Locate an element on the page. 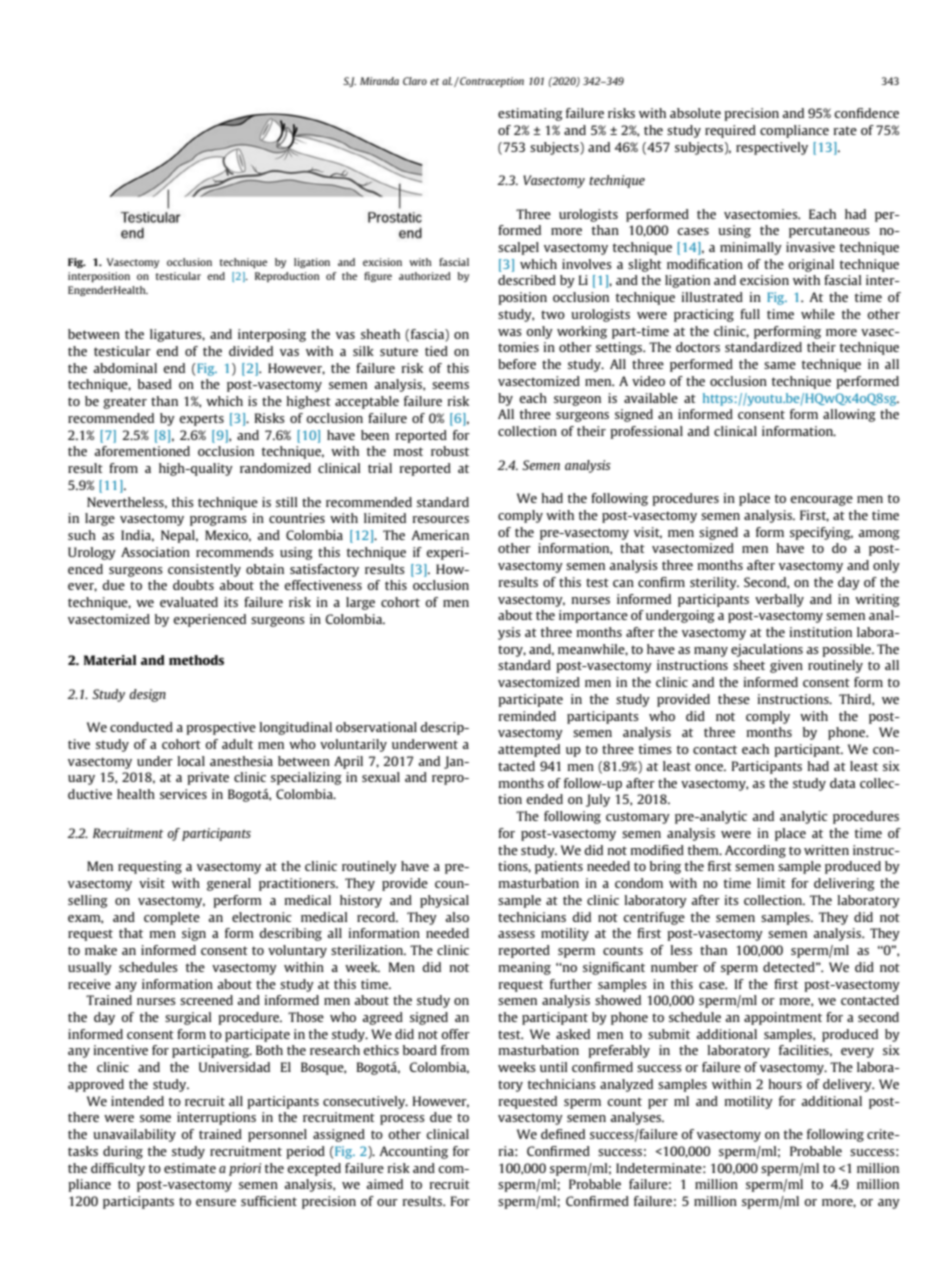 The image size is (952, 1270). estimate is located at coordinates (190, 1168).
